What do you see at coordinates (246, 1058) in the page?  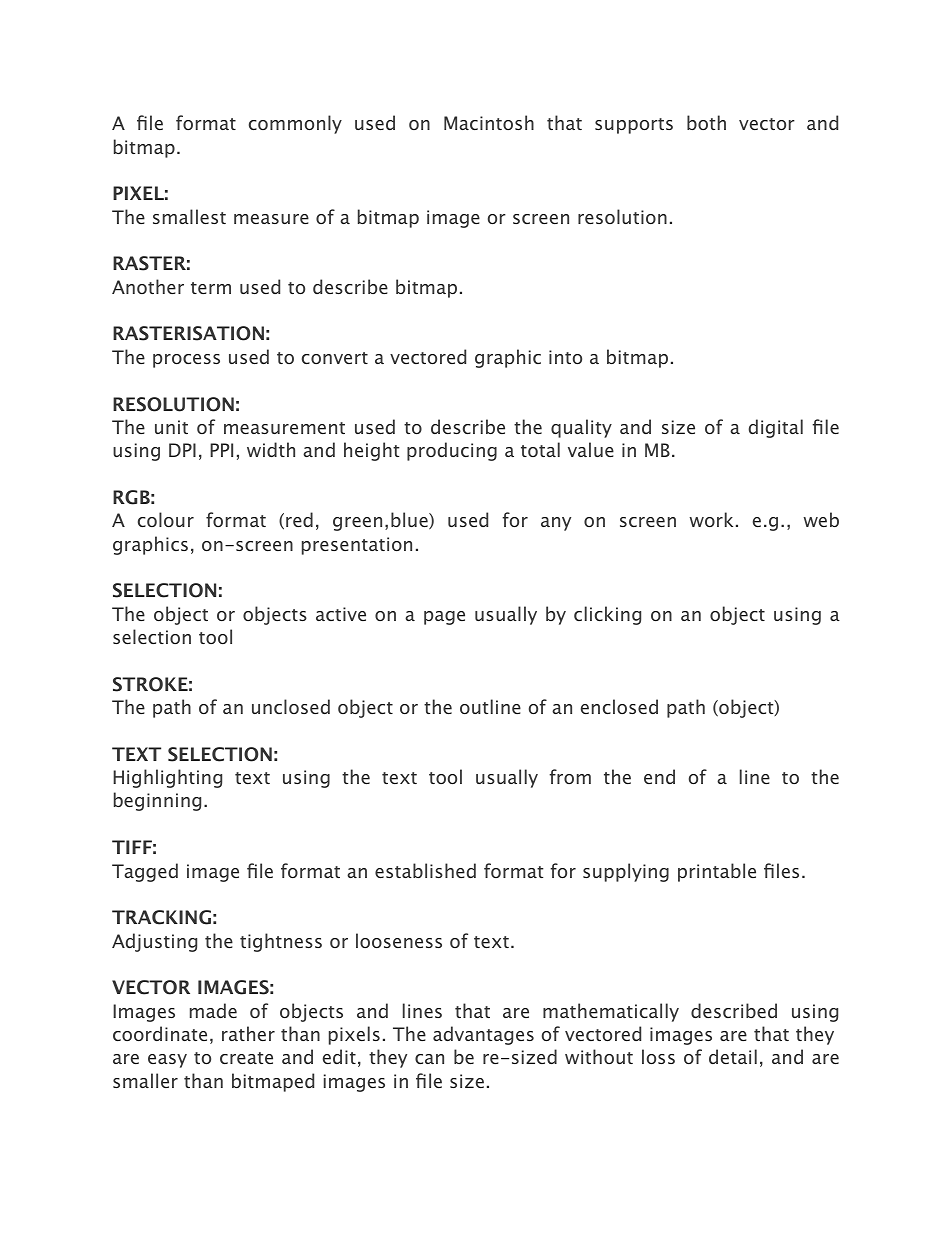 I see `create` at bounding box center [246, 1058].
